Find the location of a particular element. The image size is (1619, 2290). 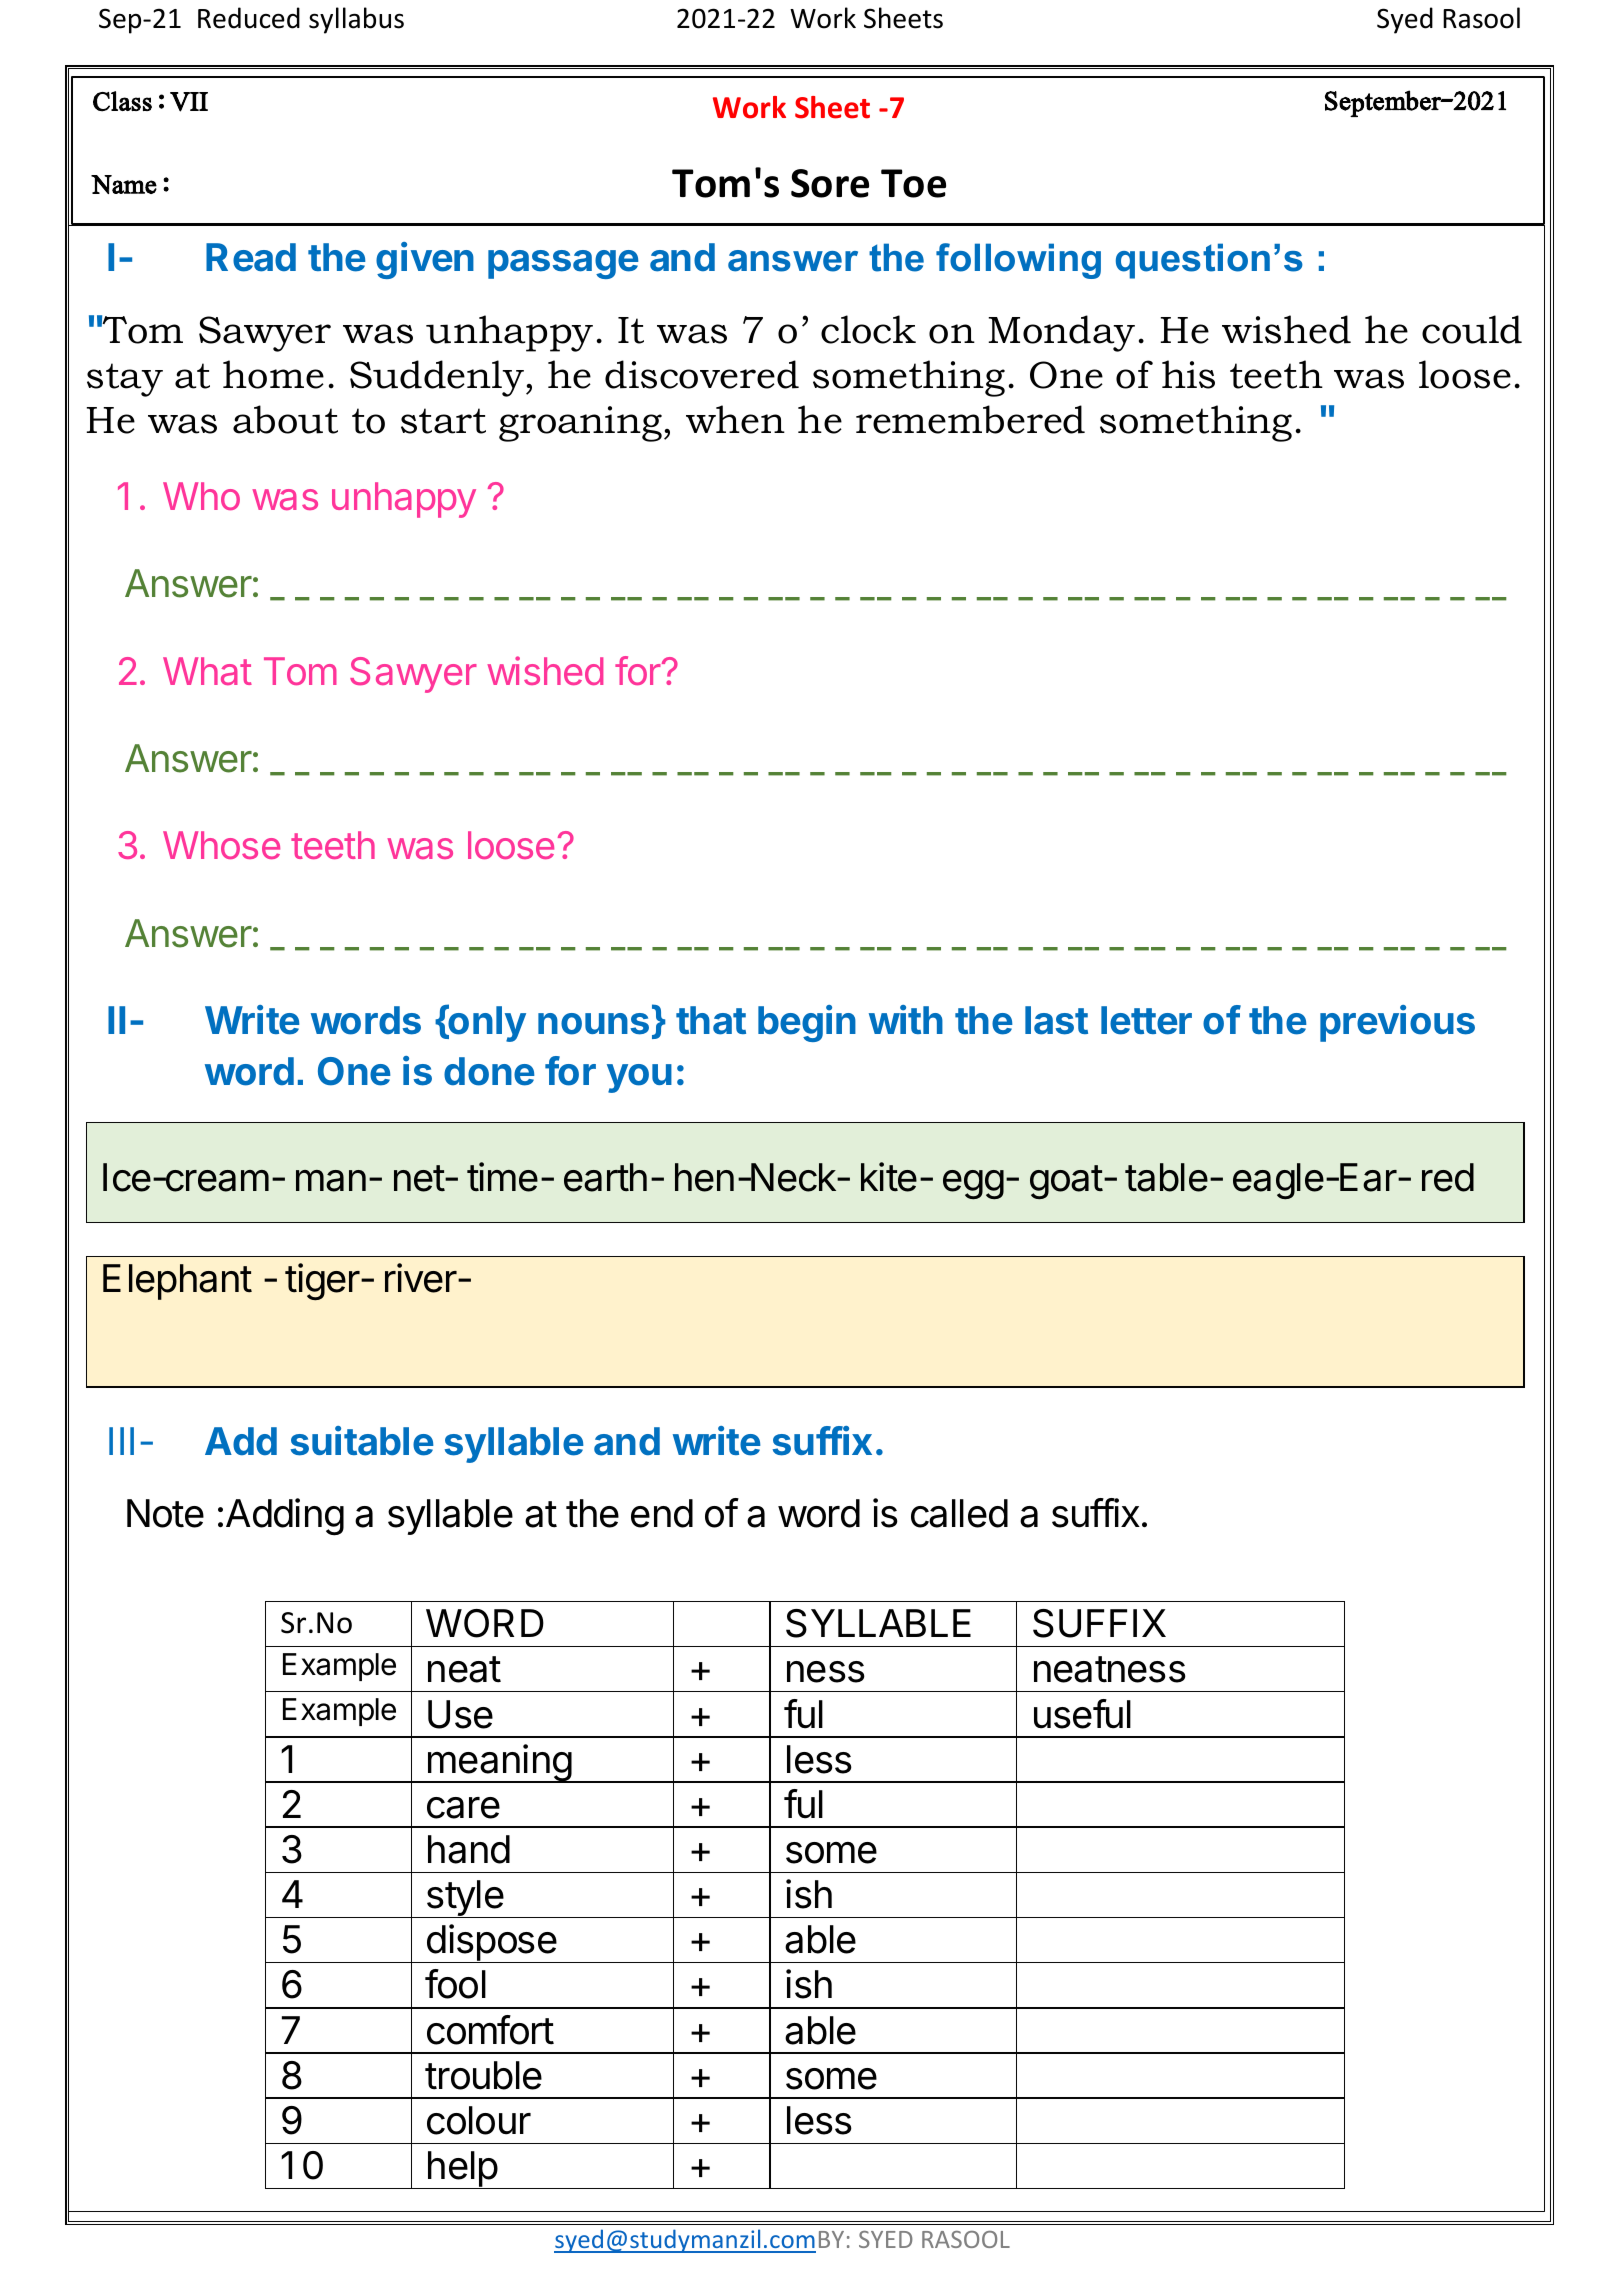

called is located at coordinates (959, 1513).
